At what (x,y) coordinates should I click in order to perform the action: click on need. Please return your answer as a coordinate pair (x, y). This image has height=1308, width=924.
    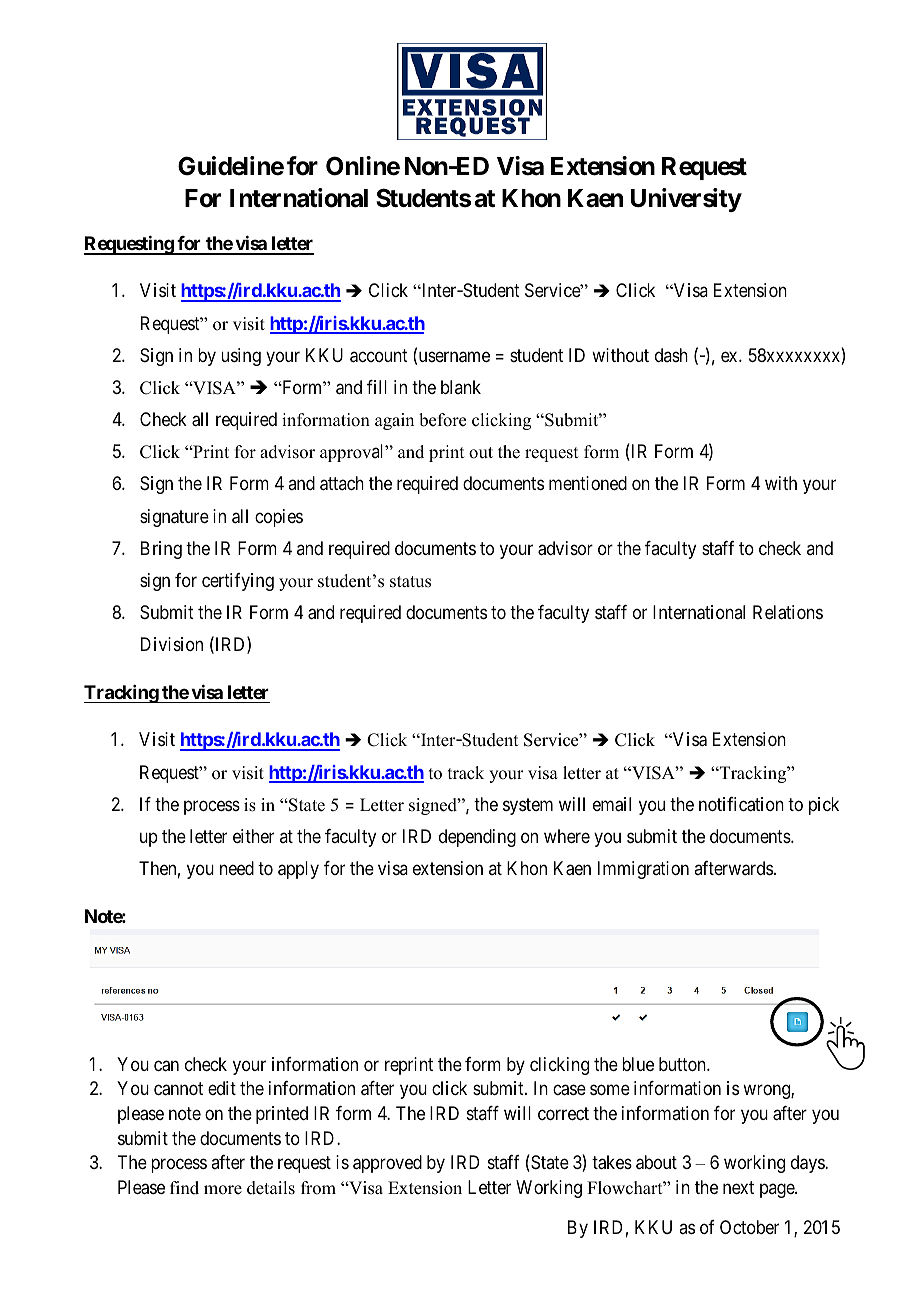
    Looking at the image, I should click on (237, 868).
